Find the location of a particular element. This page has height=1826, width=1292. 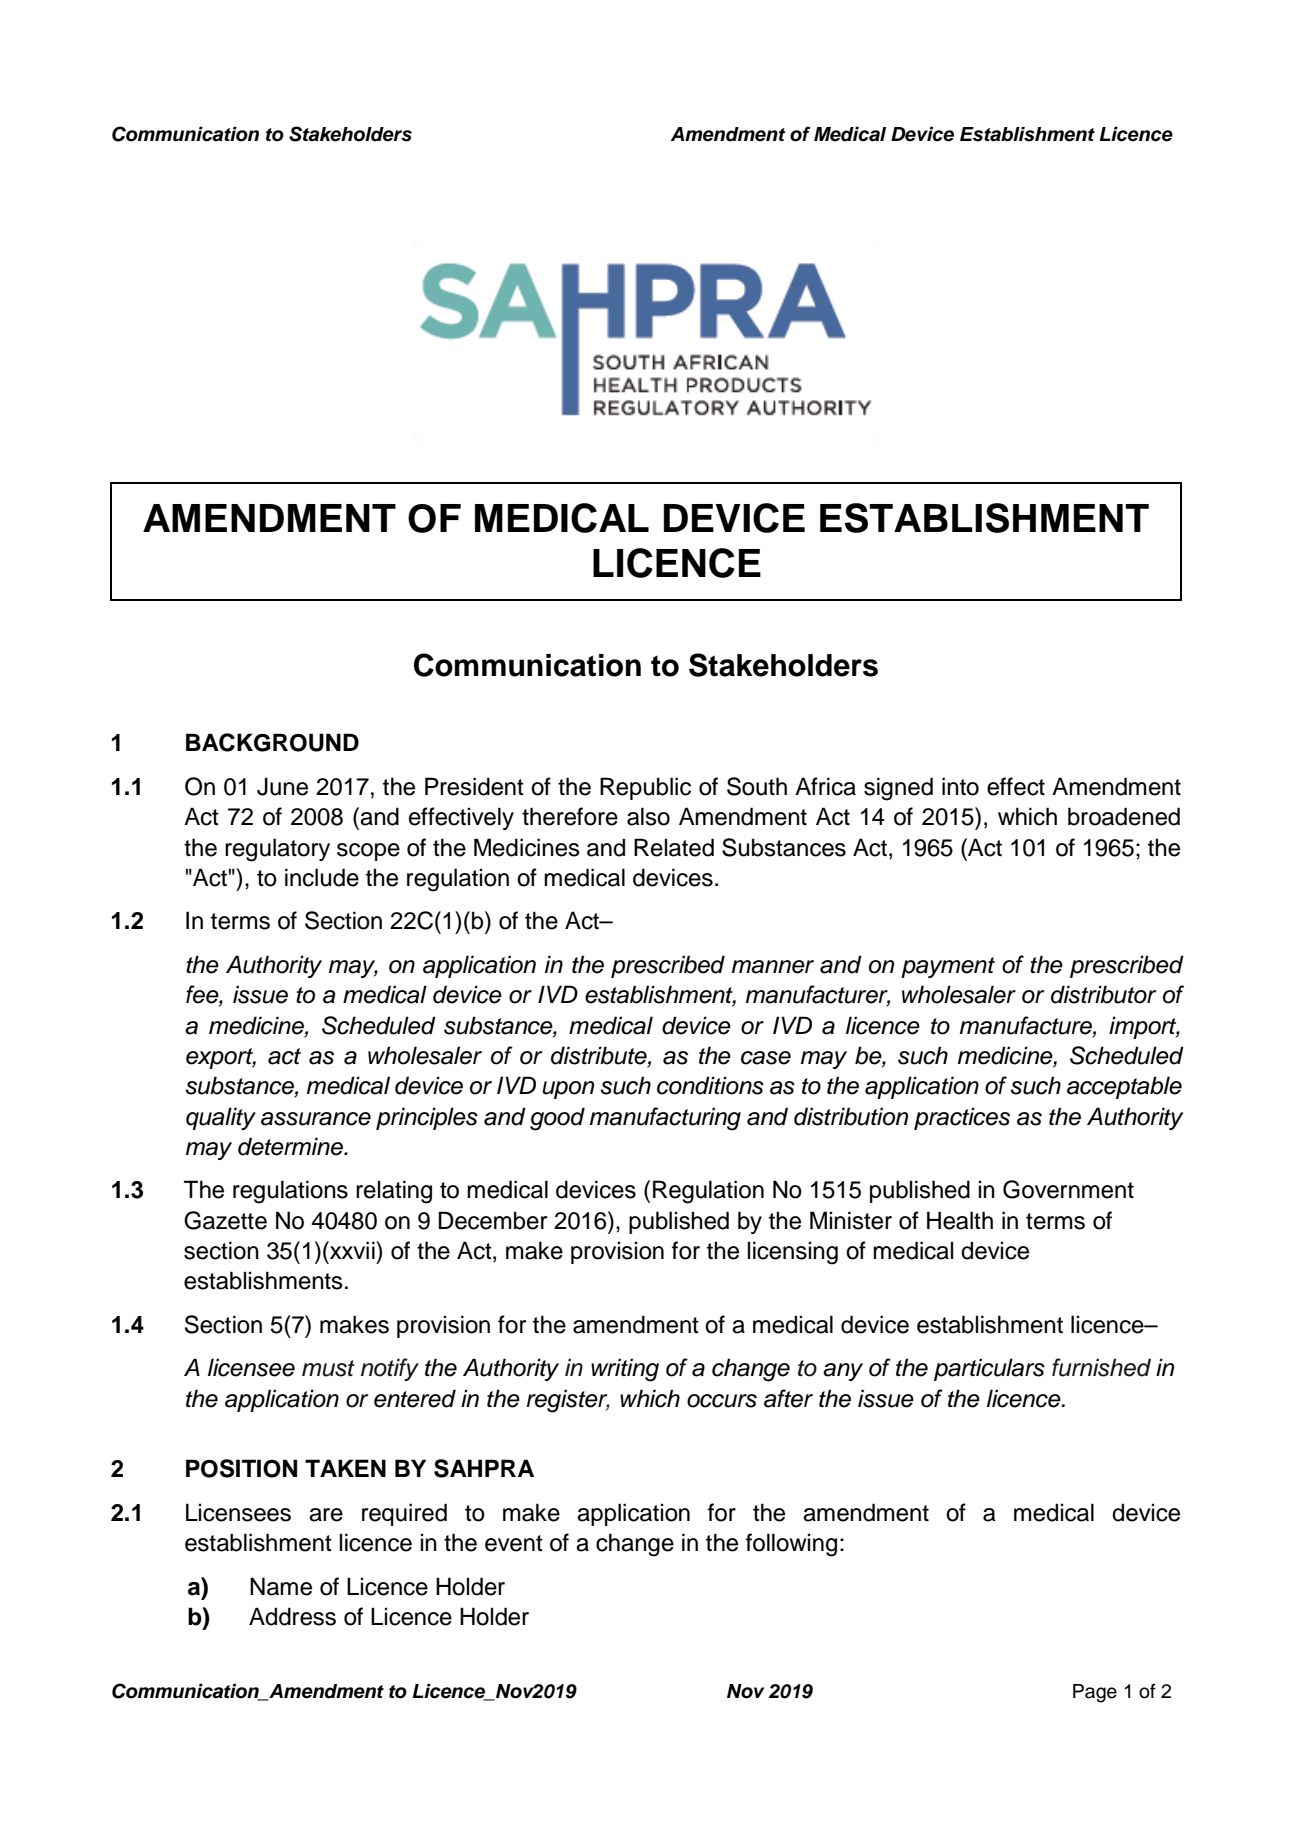

Republic is located at coordinates (645, 788).
